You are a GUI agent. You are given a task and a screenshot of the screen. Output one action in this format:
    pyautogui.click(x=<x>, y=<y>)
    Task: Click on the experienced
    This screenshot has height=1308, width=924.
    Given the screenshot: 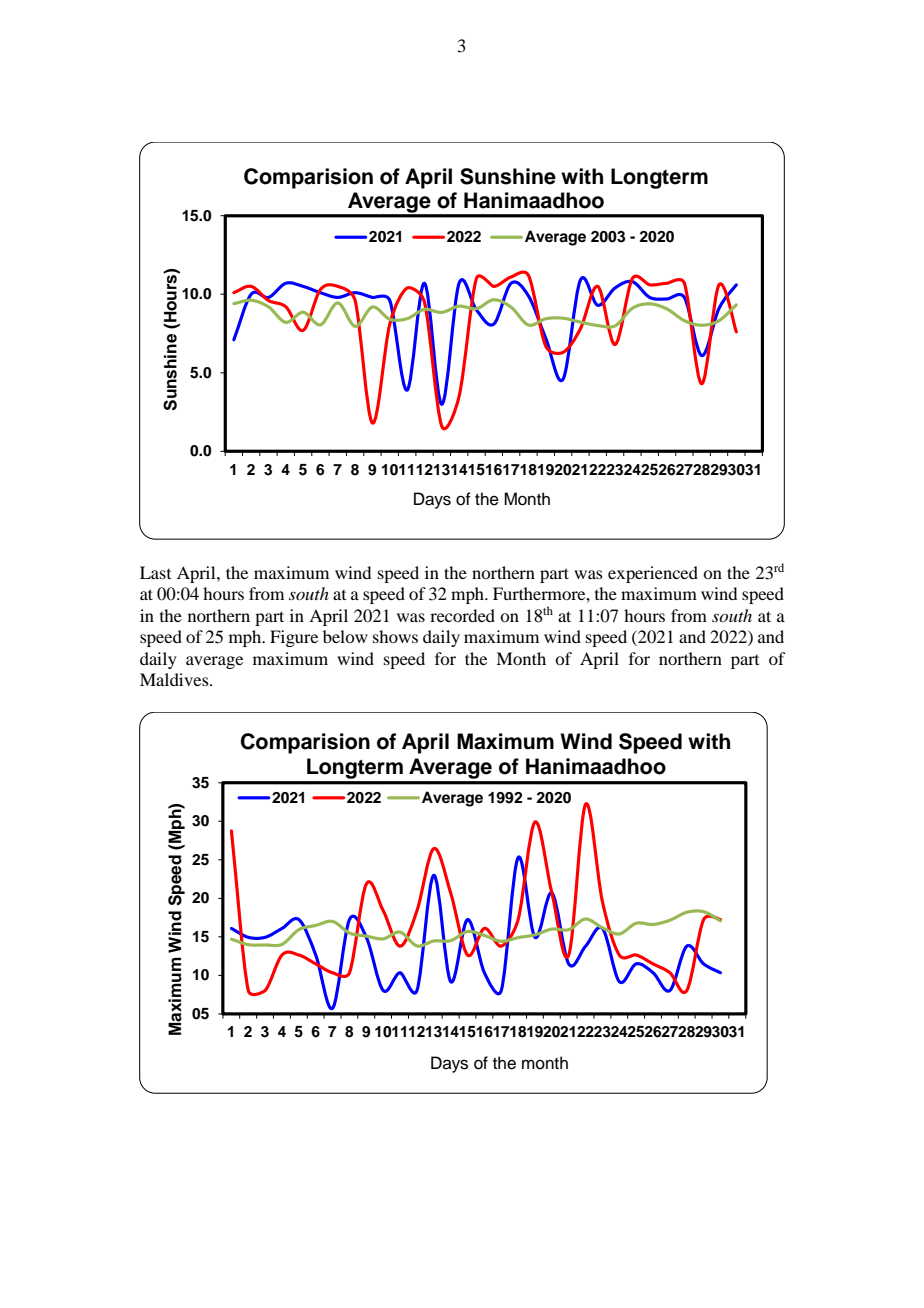 What is the action you would take?
    pyautogui.click(x=653, y=574)
